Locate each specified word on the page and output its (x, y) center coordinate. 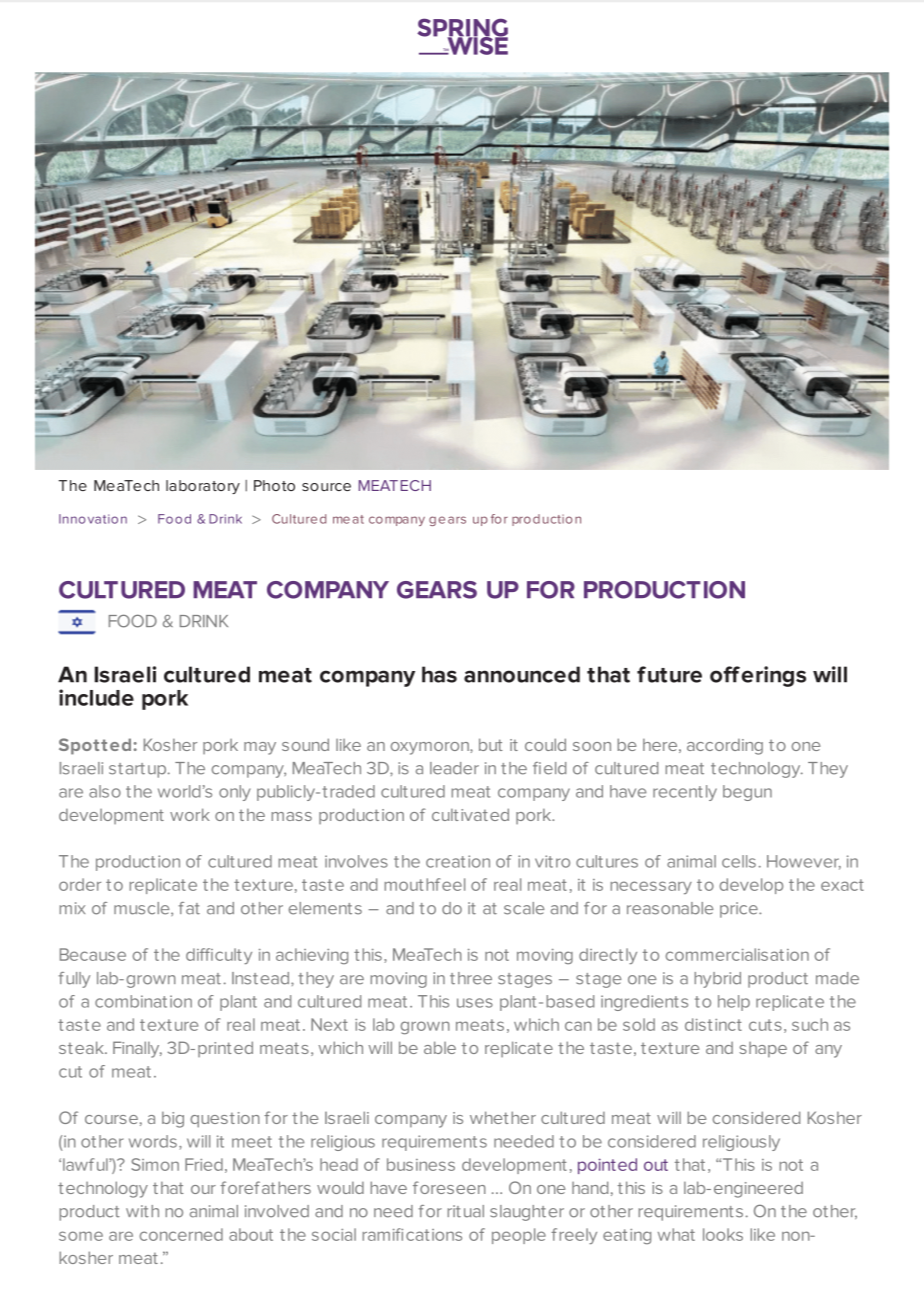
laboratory (203, 487)
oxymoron (431, 748)
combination (143, 1001)
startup (137, 770)
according (725, 747)
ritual (466, 1211)
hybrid (718, 980)
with (142, 1211)
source (326, 487)
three (471, 978)
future (669, 674)
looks (723, 1234)
